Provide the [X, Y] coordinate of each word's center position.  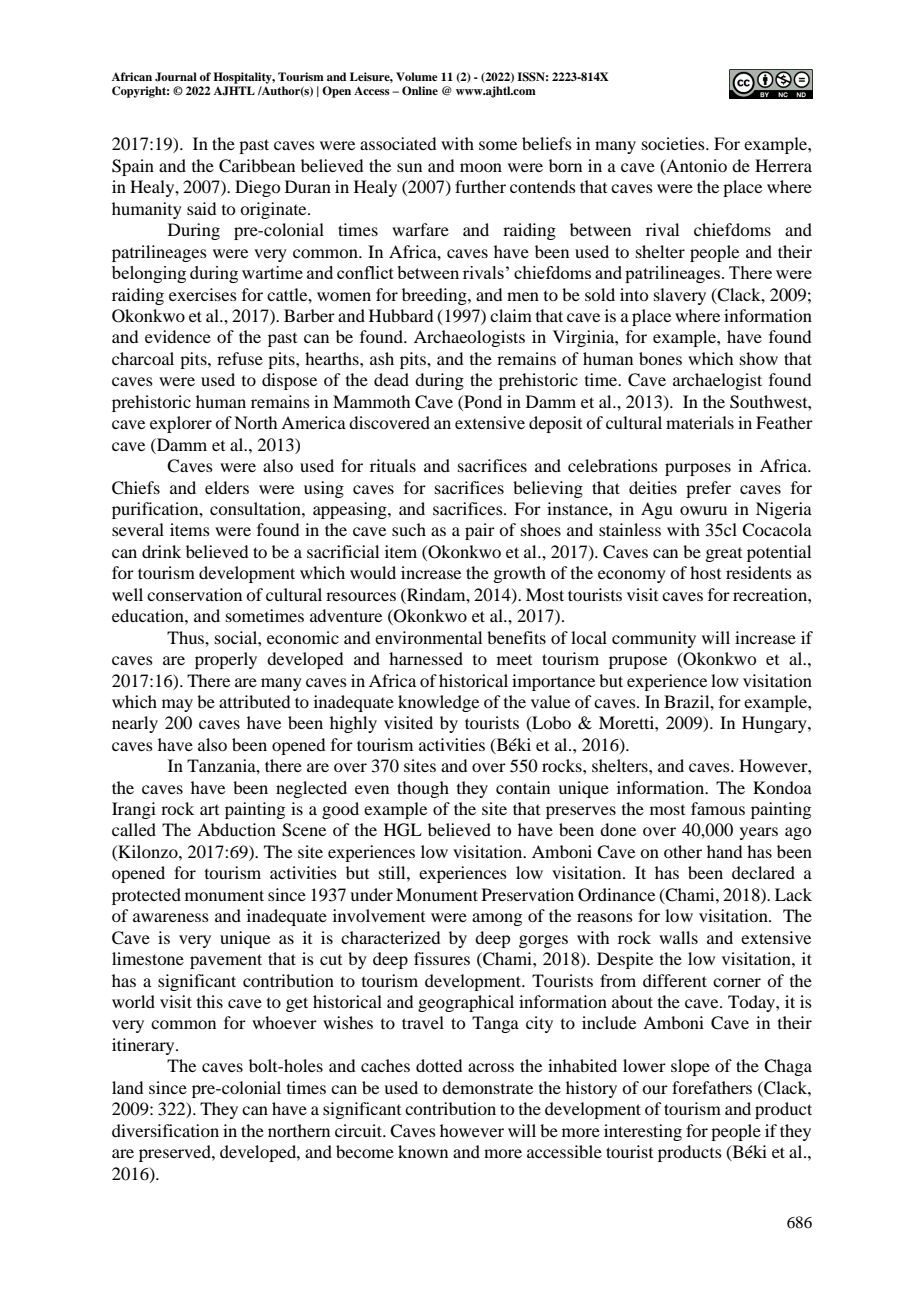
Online [420, 90]
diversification [165, 1130]
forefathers [712, 1087]
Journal [176, 77]
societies [674, 143]
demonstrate [487, 1087]
